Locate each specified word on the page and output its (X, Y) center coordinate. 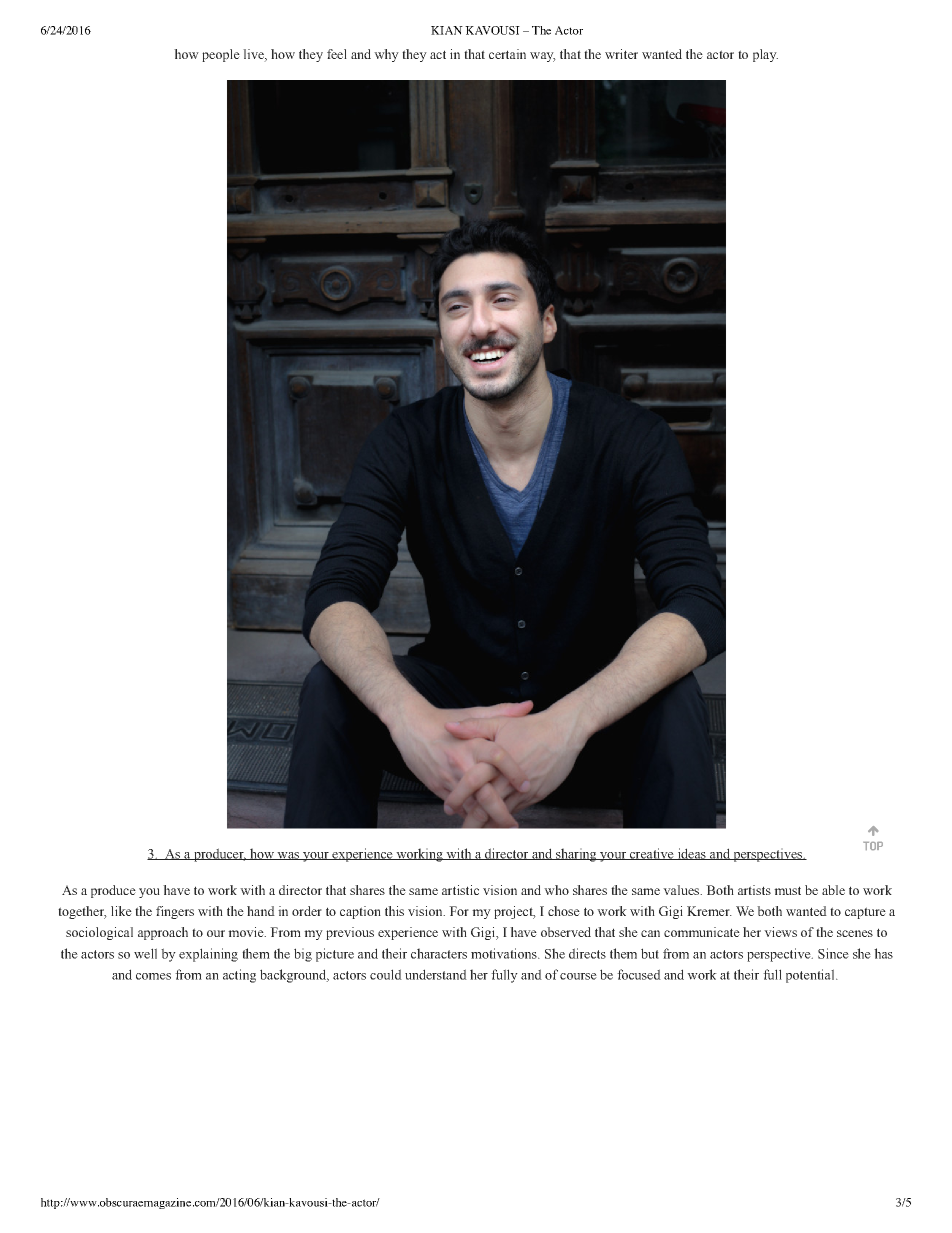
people (221, 55)
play (765, 55)
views (780, 932)
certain (507, 54)
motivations (505, 953)
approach (163, 933)
